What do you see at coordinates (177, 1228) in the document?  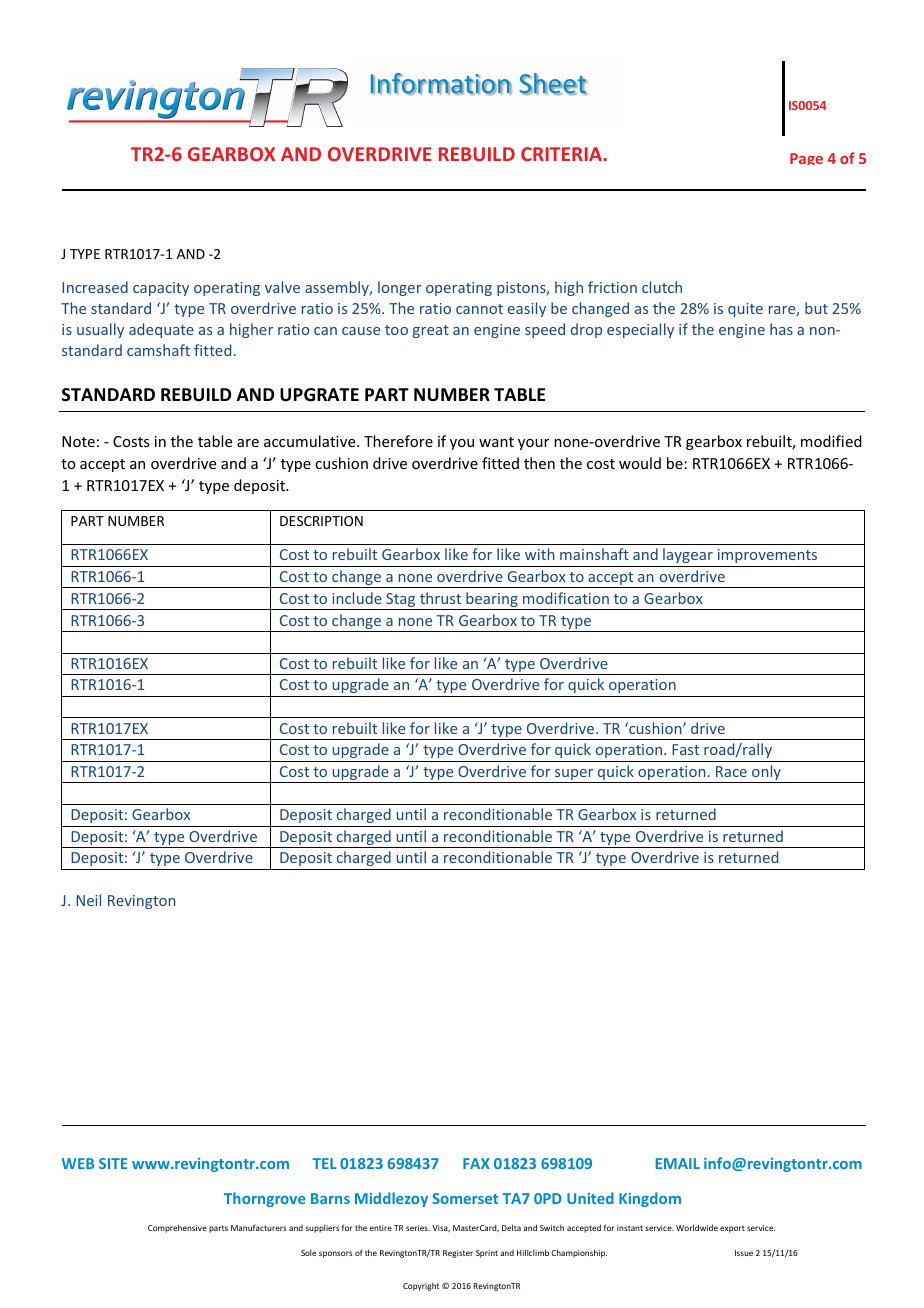 I see `Comprehensive` at bounding box center [177, 1228].
